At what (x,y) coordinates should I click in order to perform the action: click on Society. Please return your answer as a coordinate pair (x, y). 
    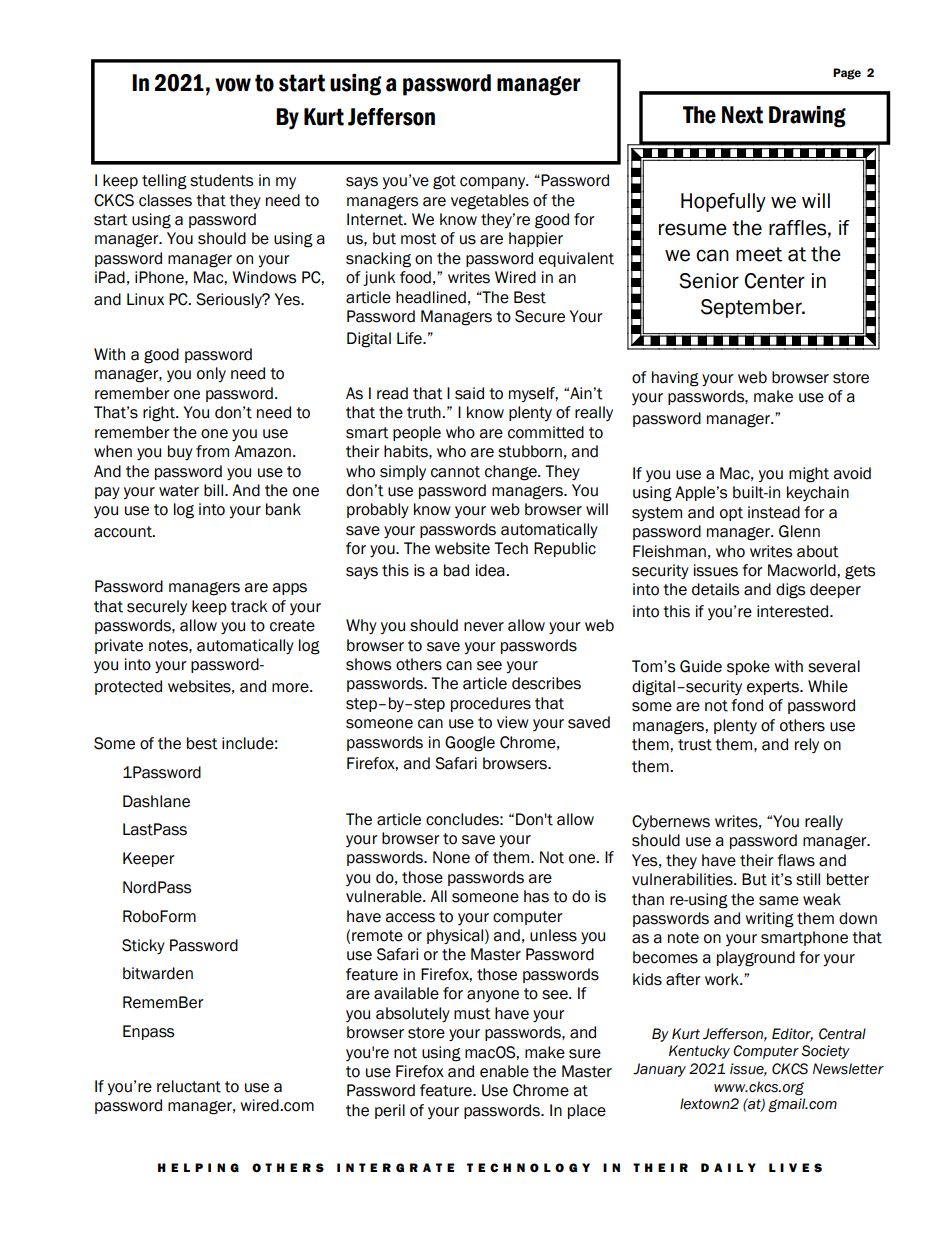
    Looking at the image, I should click on (825, 1052).
